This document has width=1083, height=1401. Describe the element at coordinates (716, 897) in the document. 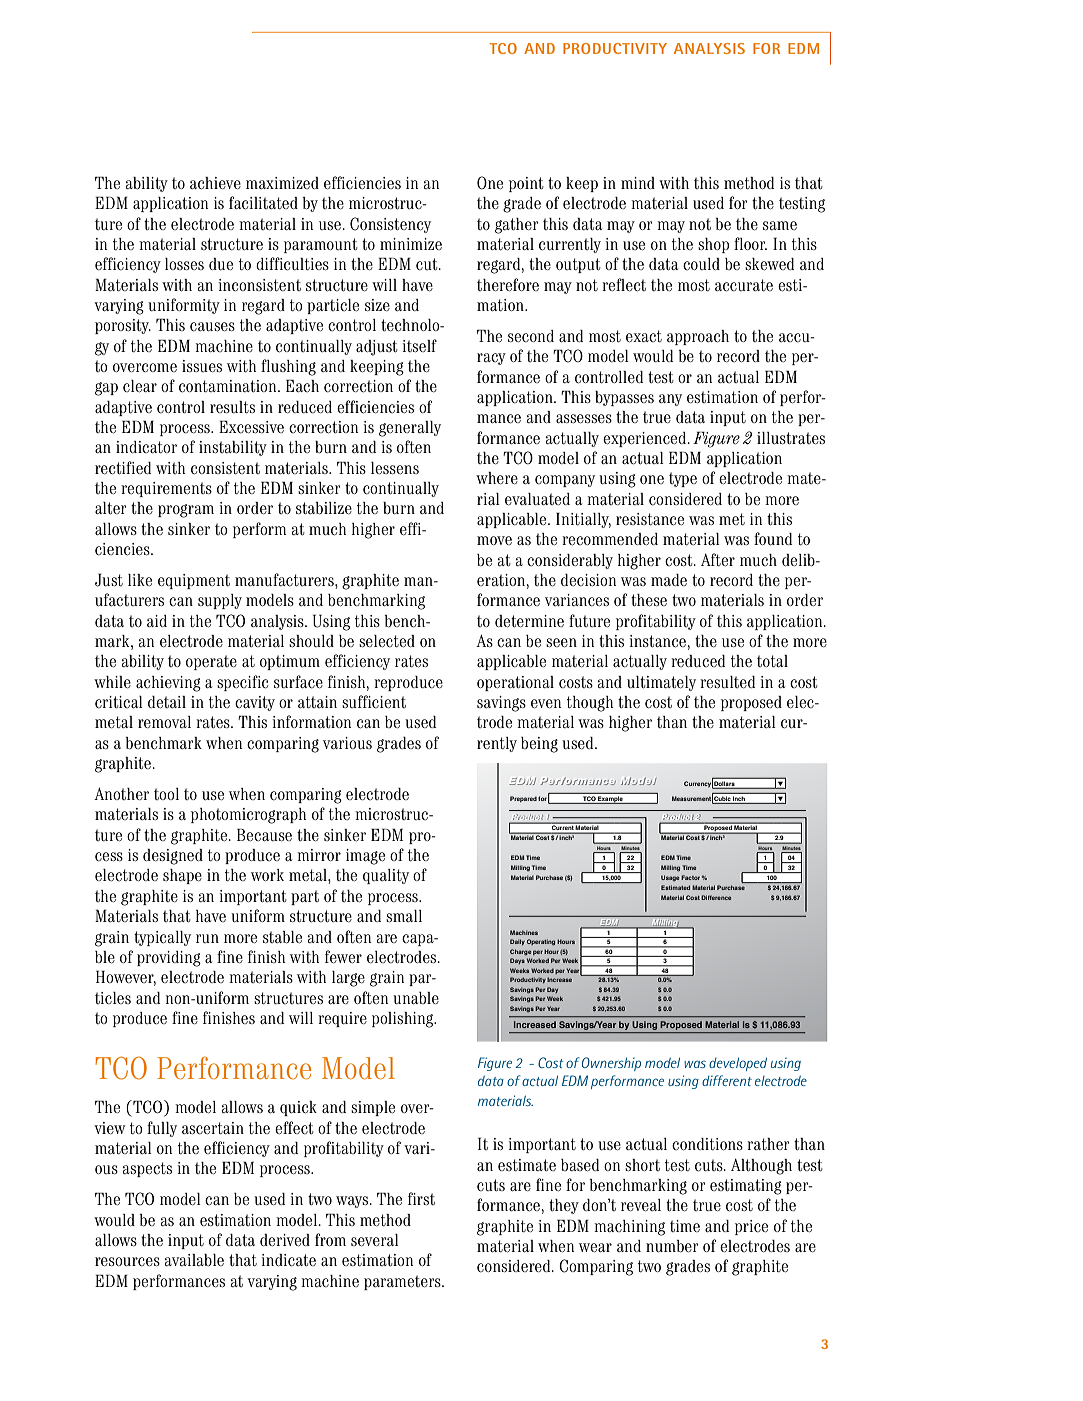

I see `Difference` at that location.
